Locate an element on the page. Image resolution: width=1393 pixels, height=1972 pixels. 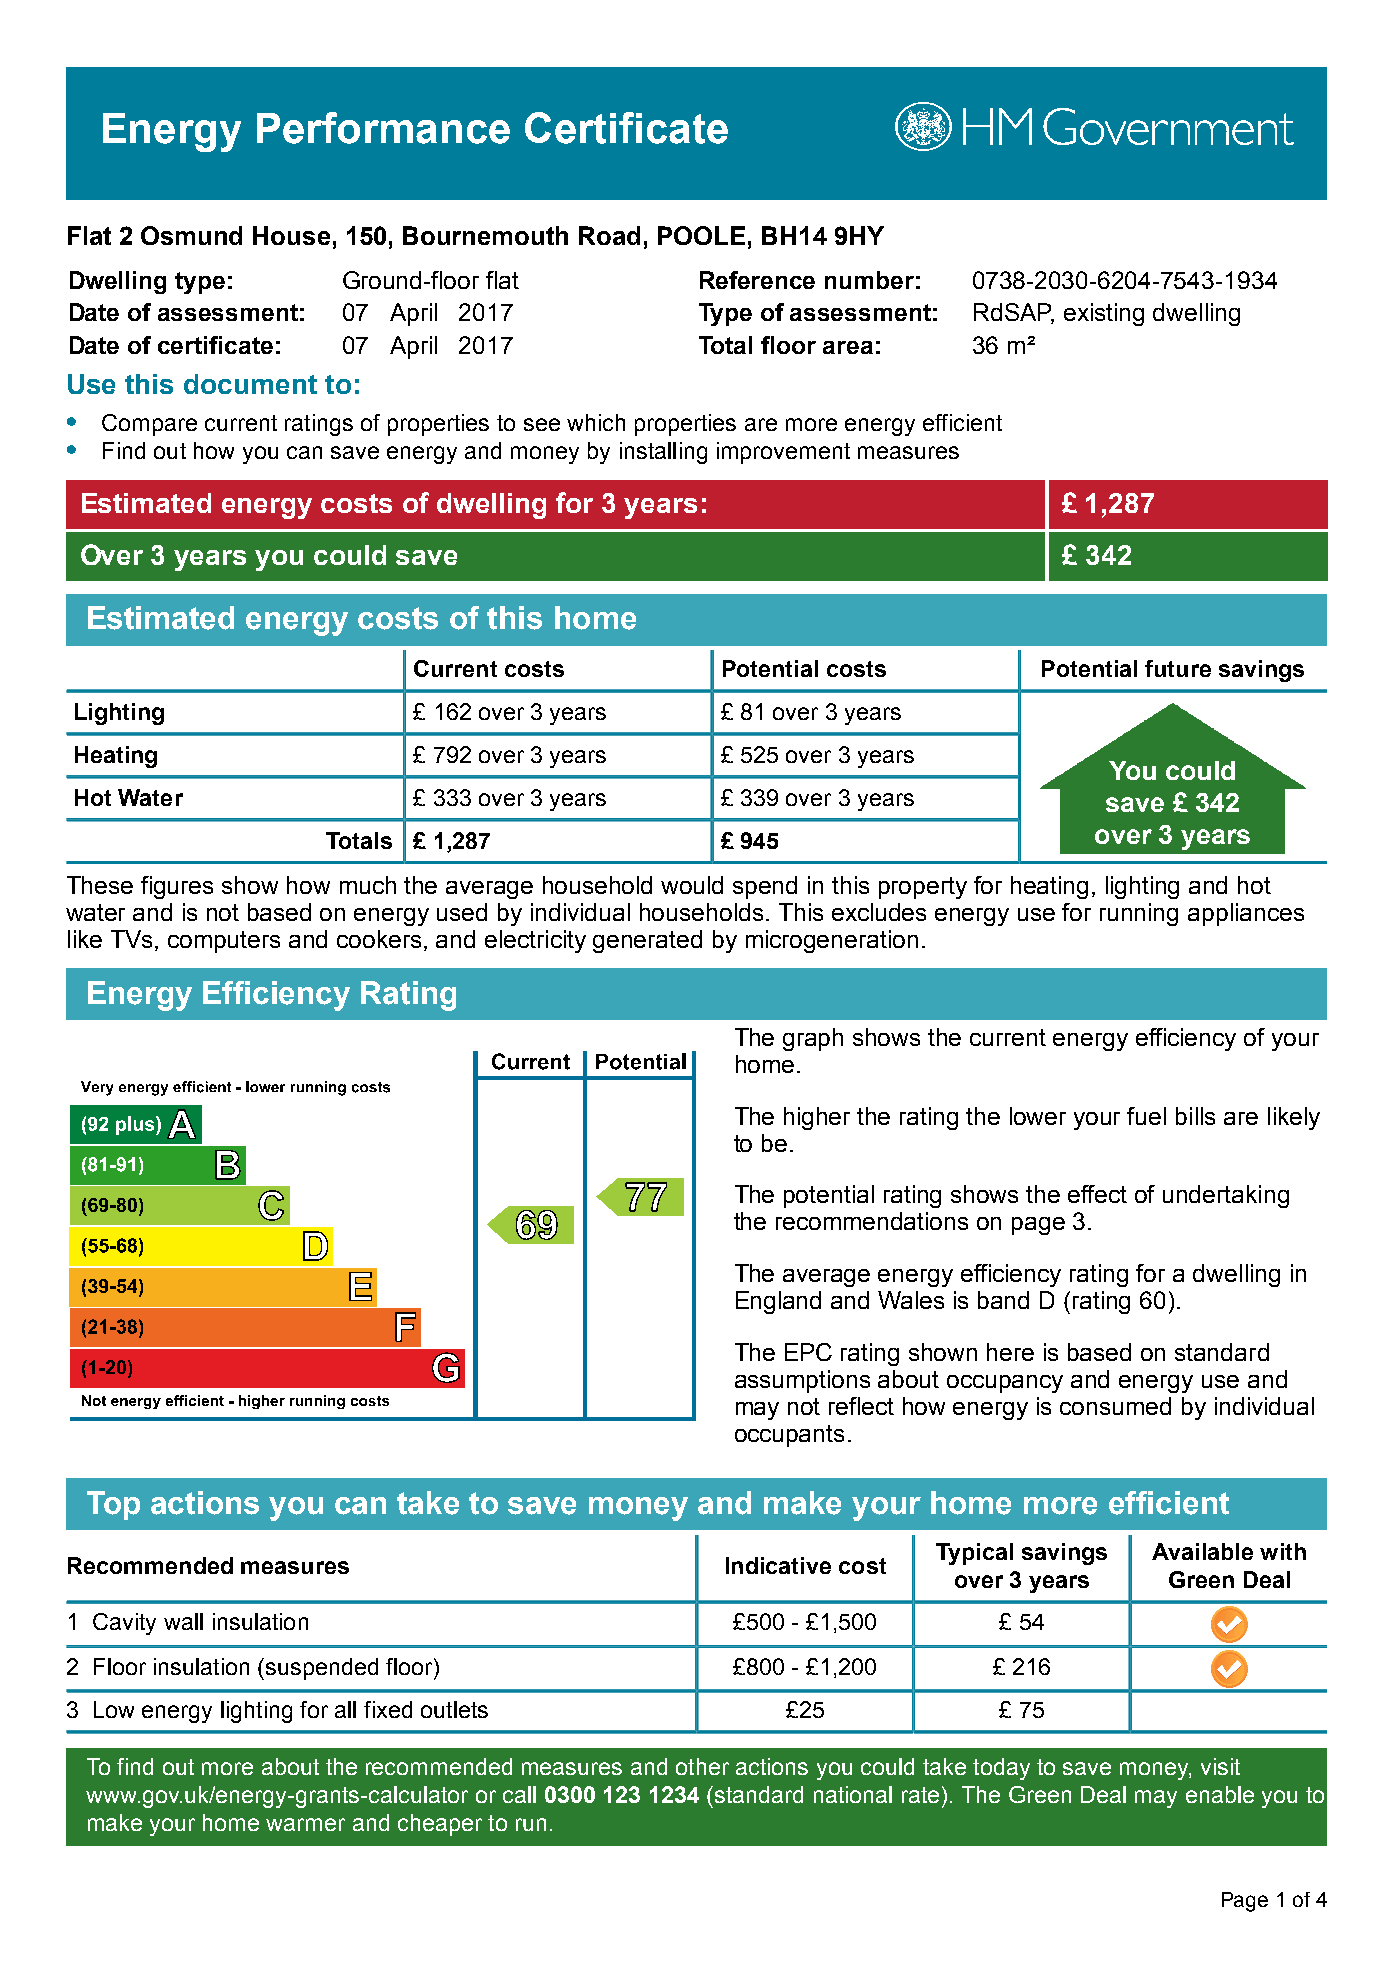
would is located at coordinates (692, 885).
